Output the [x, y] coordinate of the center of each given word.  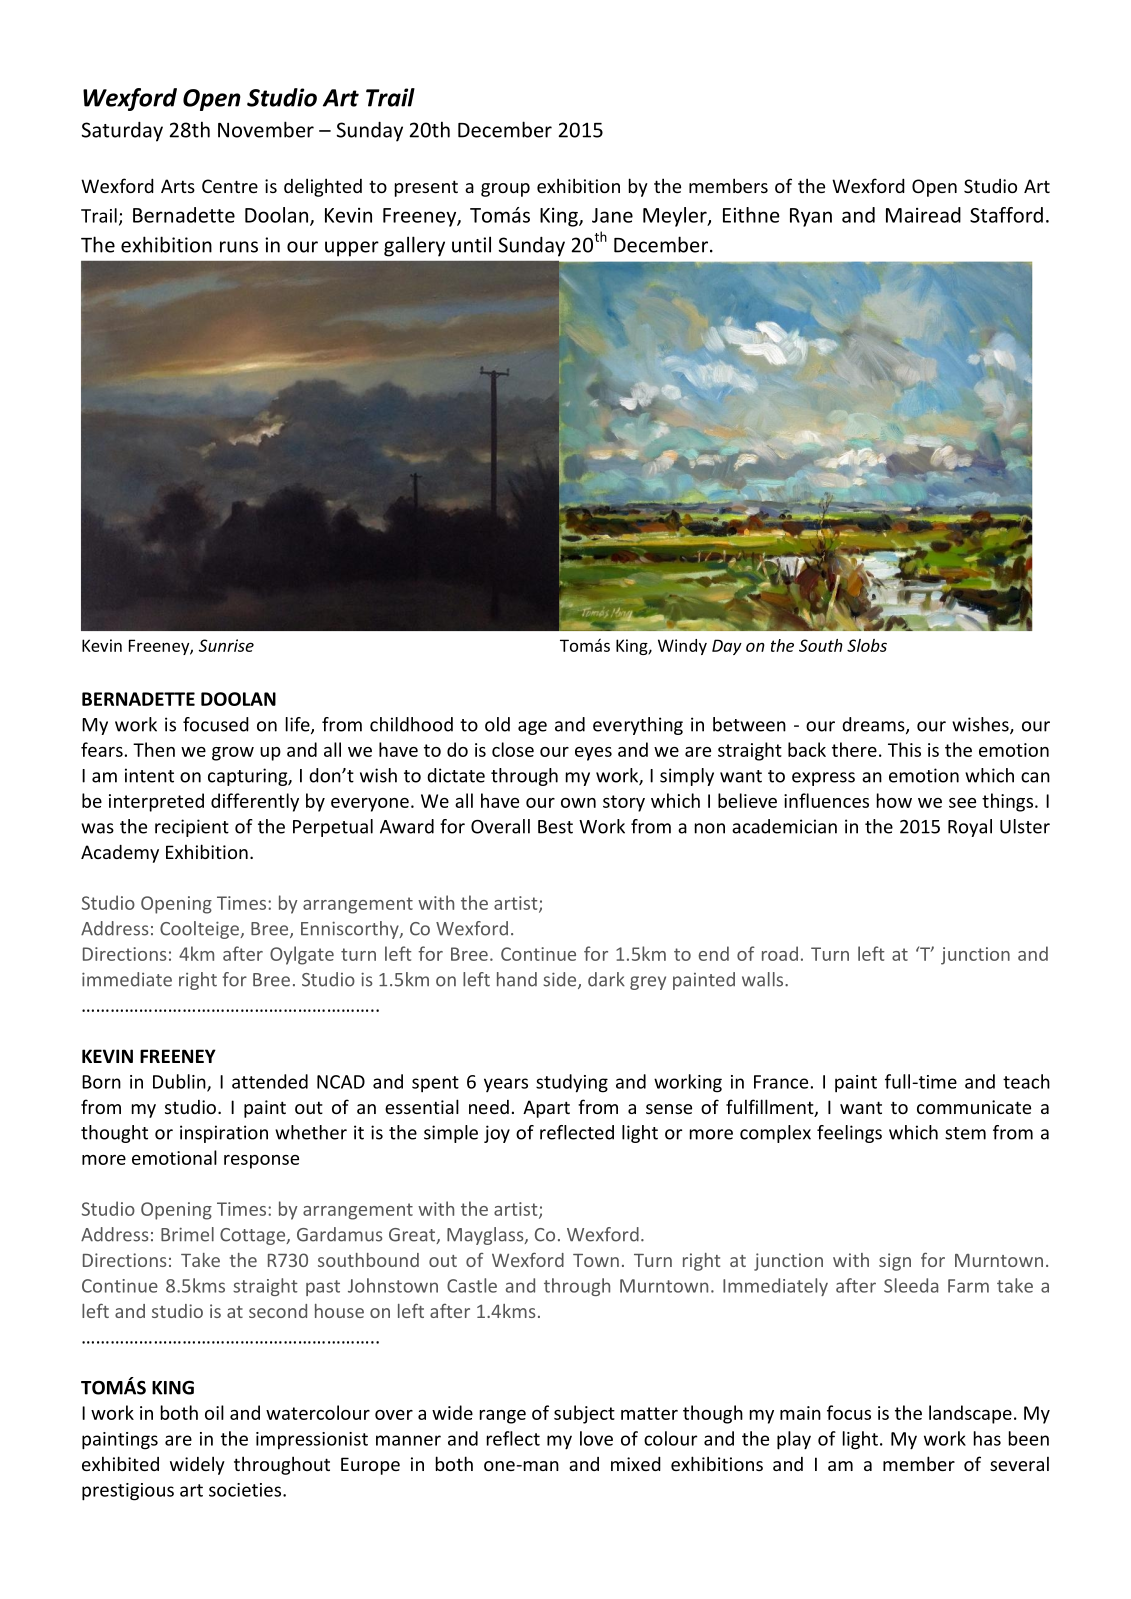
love [596, 1438]
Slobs [867, 645]
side [561, 980]
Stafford [1006, 215]
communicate [974, 1107]
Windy [682, 647]
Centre [230, 186]
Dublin [180, 1082]
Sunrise [226, 645]
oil [214, 1412]
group [505, 190]
